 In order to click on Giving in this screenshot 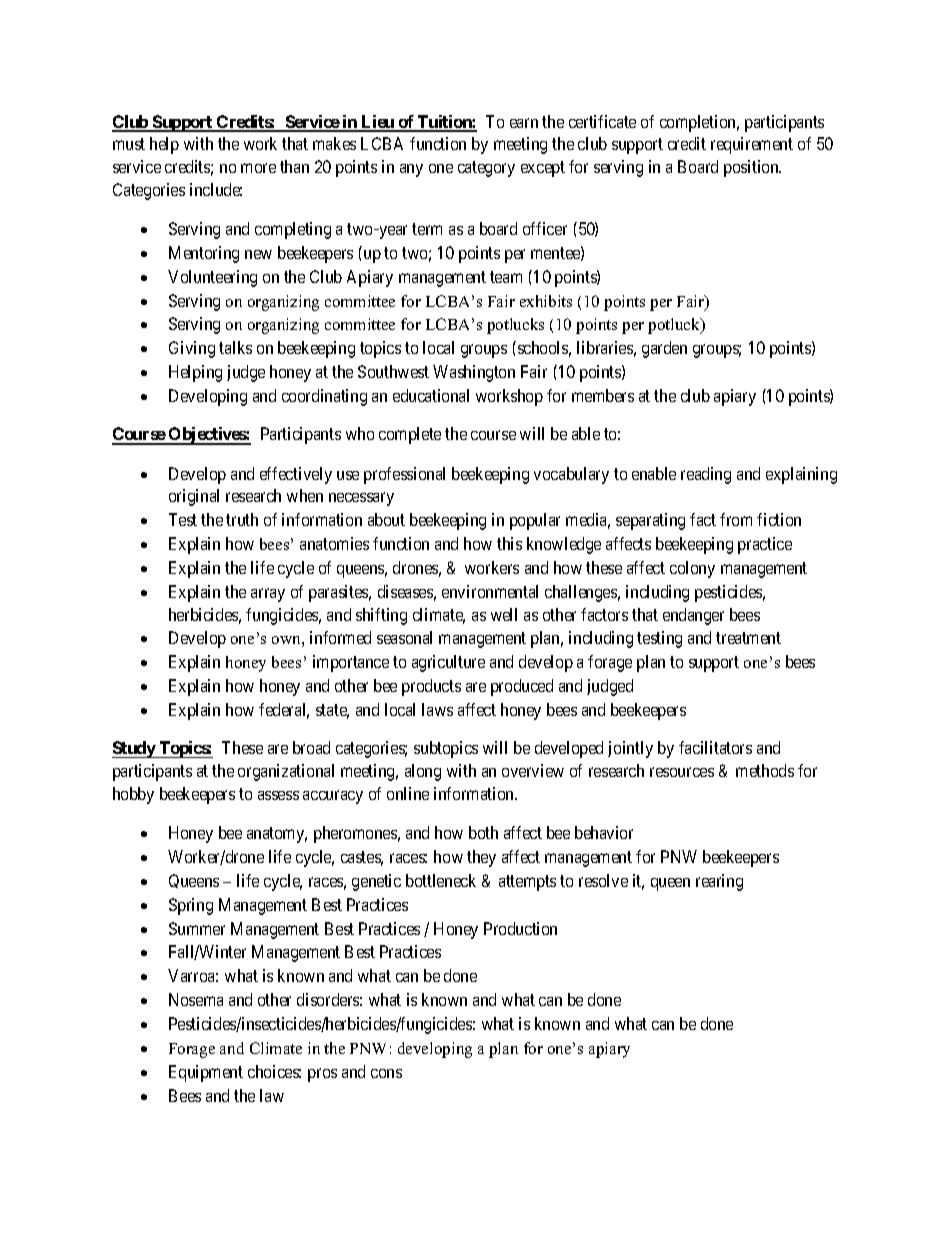, I will do `click(192, 349)`.
